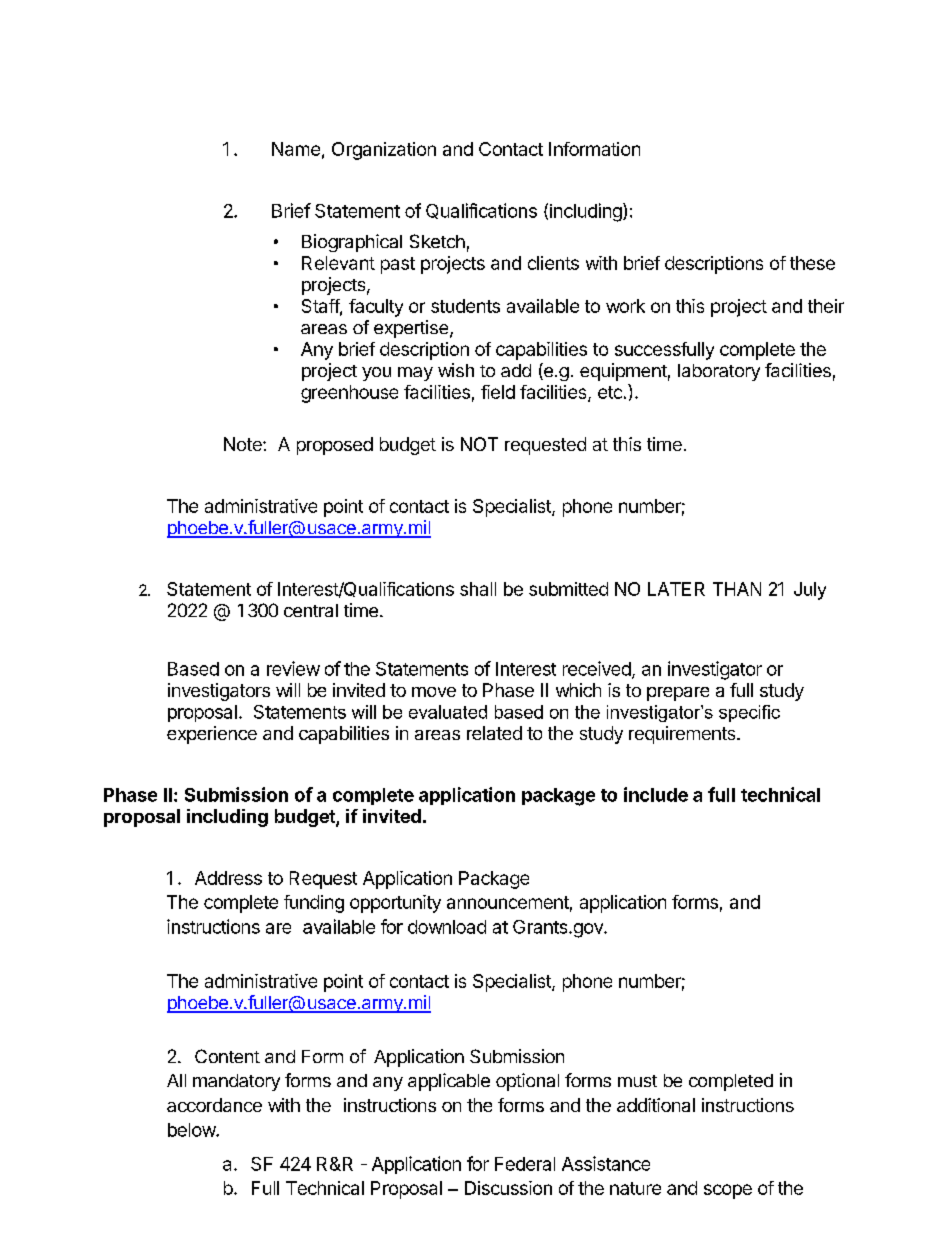  Describe the element at coordinates (494, 733) in the page. I see `related` at that location.
